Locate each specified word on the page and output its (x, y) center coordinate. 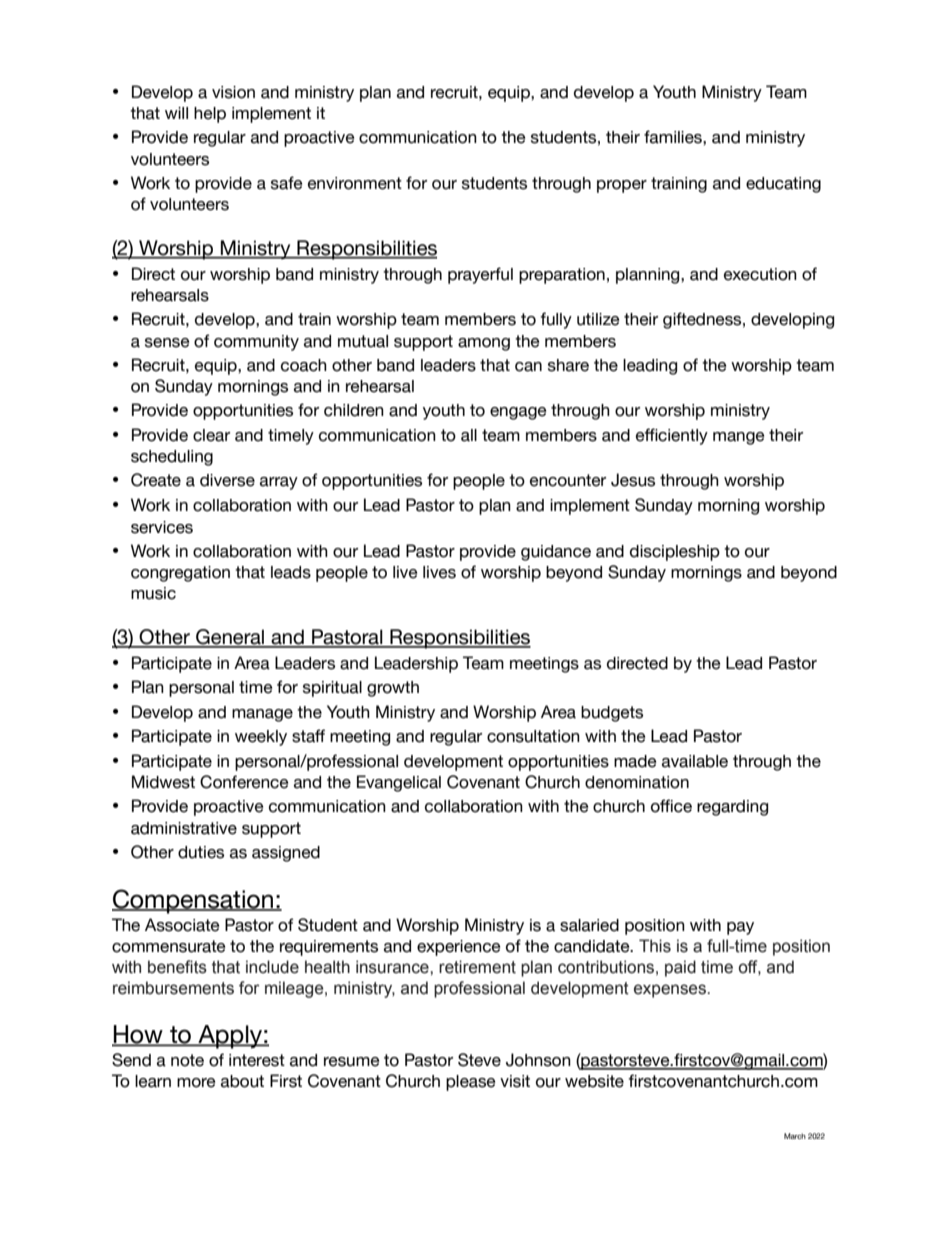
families (674, 137)
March (795, 1136)
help (210, 115)
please (471, 1083)
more (196, 1083)
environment (355, 183)
